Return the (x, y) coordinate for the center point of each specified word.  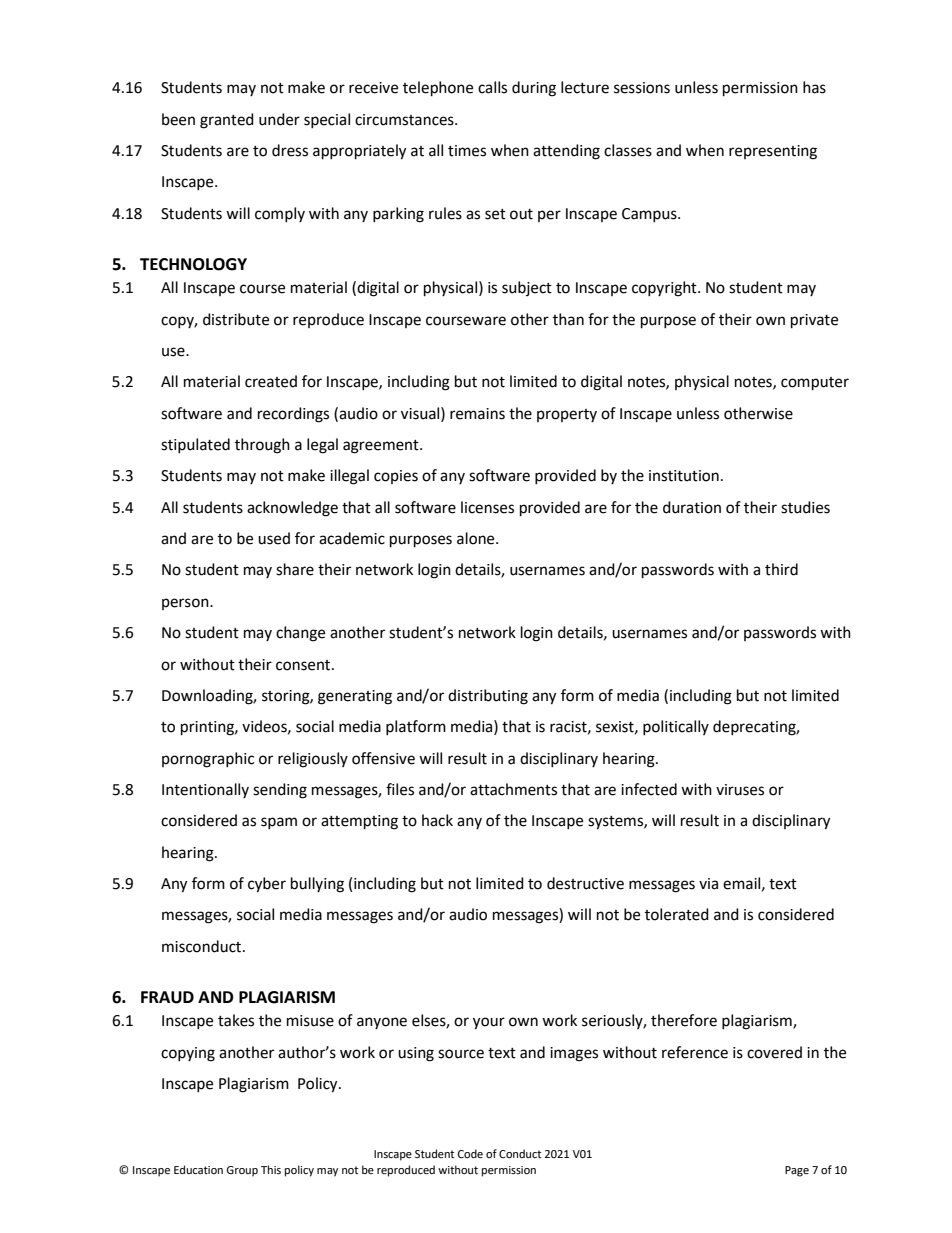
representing (773, 152)
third (781, 569)
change (300, 634)
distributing (488, 697)
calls (492, 87)
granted (227, 121)
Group (242, 1171)
